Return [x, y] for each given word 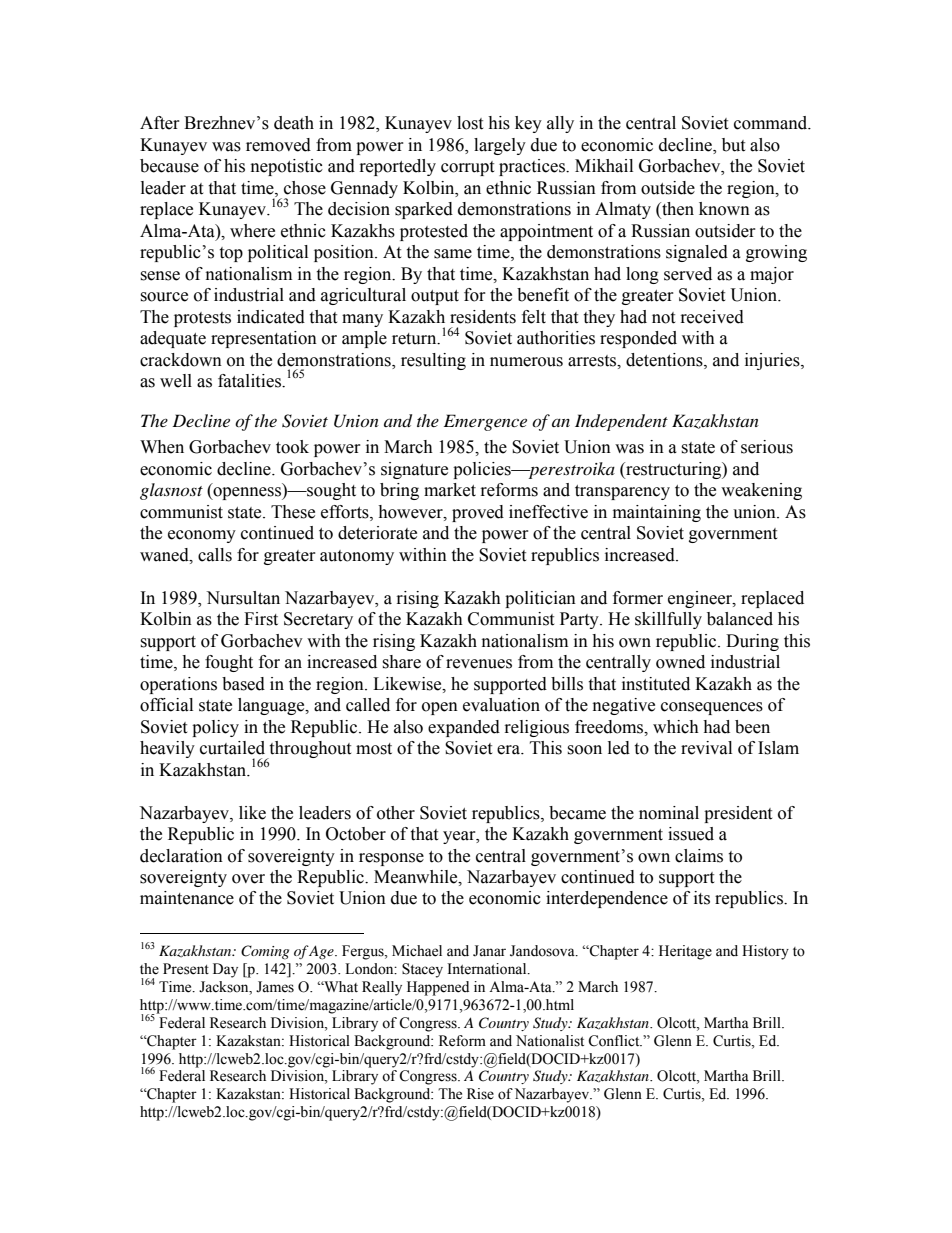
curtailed [232, 748]
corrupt [467, 168]
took [292, 447]
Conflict [615, 1041]
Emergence [485, 422]
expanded [464, 728]
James [275, 987]
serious [767, 447]
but [733, 145]
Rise [480, 1094]
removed [278, 145]
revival [706, 748]
